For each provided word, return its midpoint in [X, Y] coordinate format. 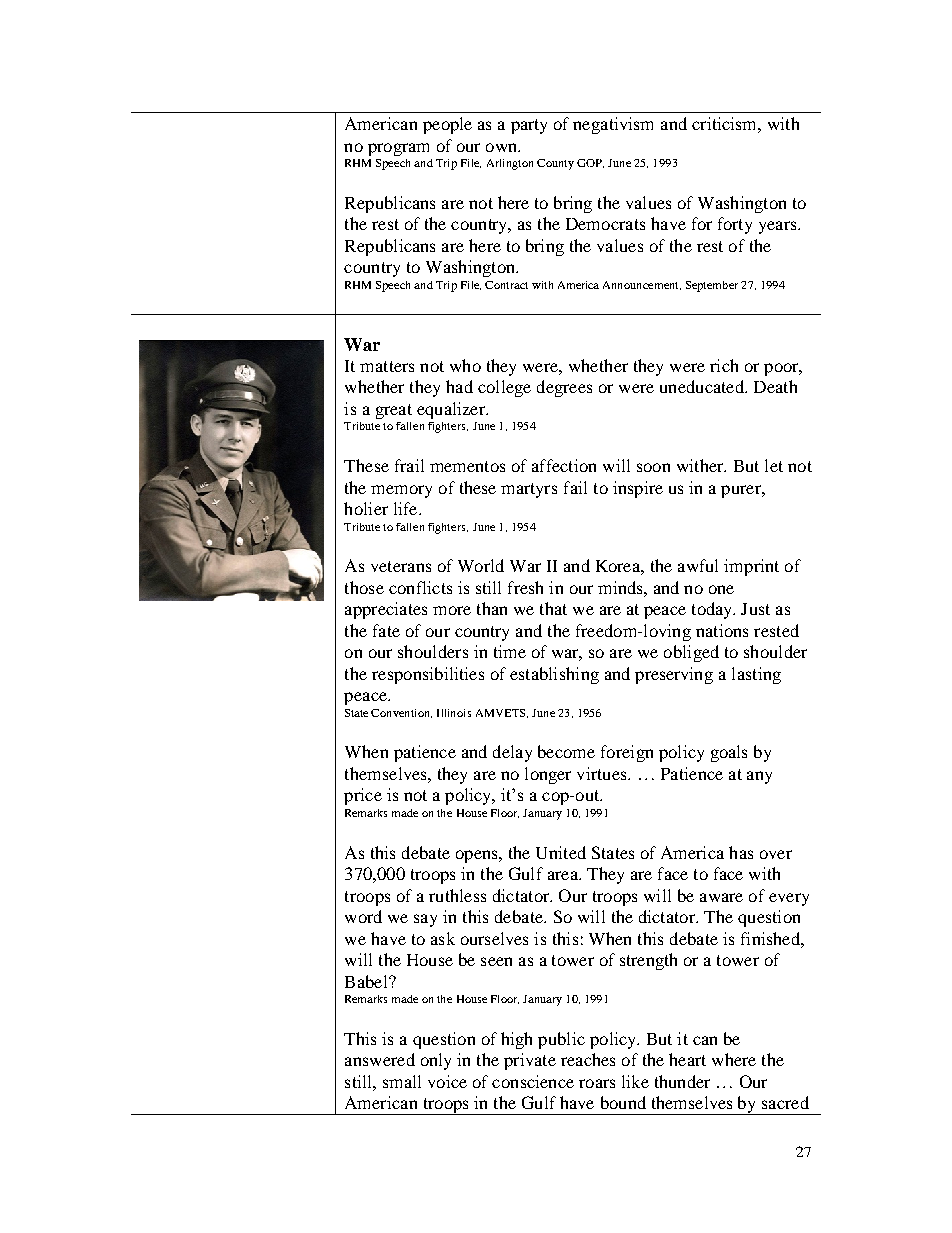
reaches [588, 1059]
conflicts [420, 587]
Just [755, 609]
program [398, 149]
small [402, 1081]
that [553, 608]
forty [735, 225]
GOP [590, 163]
